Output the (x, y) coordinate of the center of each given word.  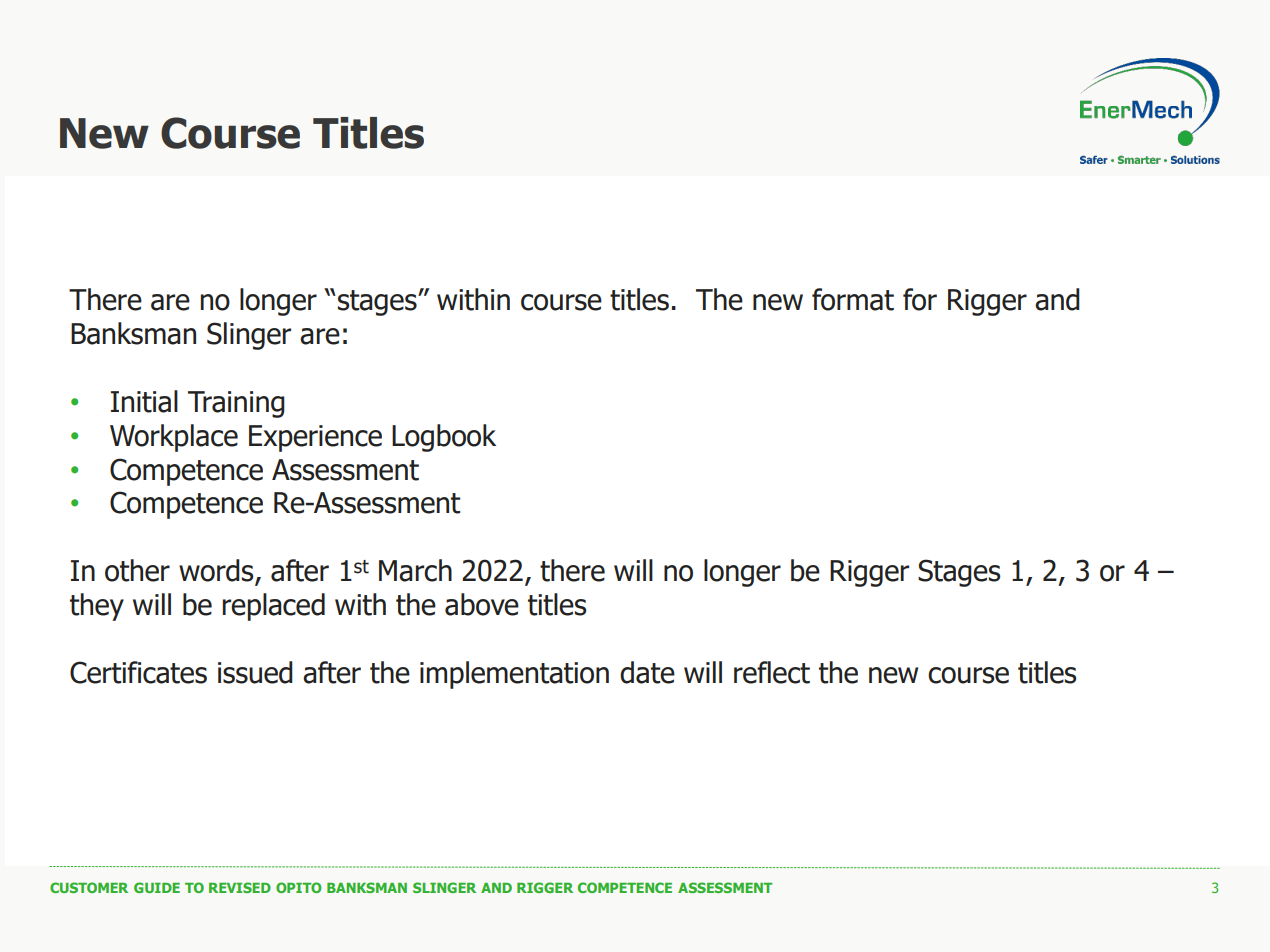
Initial (144, 401)
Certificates (138, 672)
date (647, 672)
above (482, 604)
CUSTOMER (89, 887)
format (853, 299)
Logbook (444, 438)
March (415, 570)
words (217, 571)
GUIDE (157, 887)
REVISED (240, 887)
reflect (772, 672)
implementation (514, 675)
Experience (315, 438)
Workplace (174, 438)
